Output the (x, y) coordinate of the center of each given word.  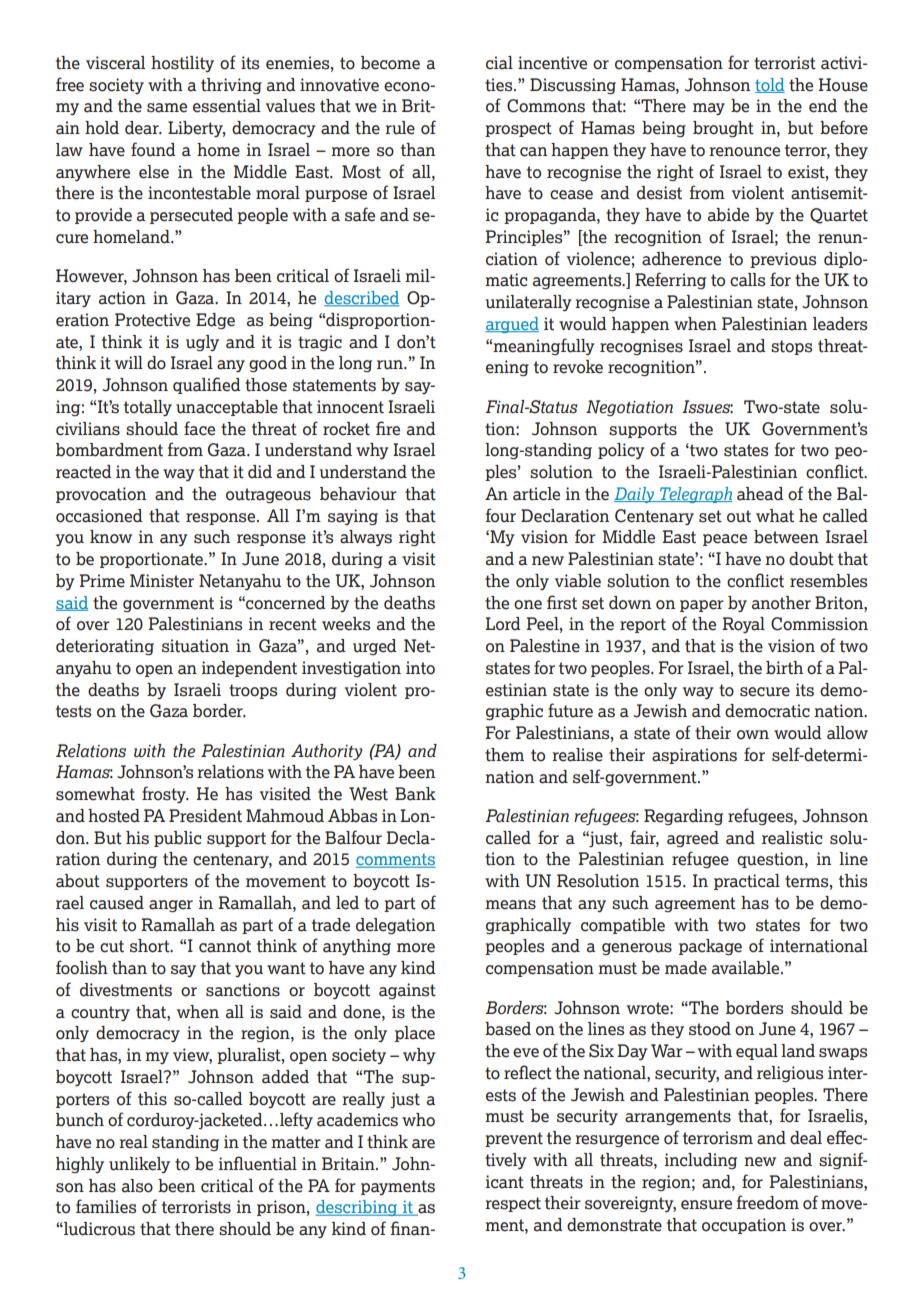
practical (747, 882)
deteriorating (105, 647)
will (129, 362)
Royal (743, 625)
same (167, 108)
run (391, 365)
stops (791, 347)
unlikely (139, 1165)
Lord (503, 624)
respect (513, 1204)
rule (400, 128)
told (770, 85)
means (510, 905)
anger (171, 906)
